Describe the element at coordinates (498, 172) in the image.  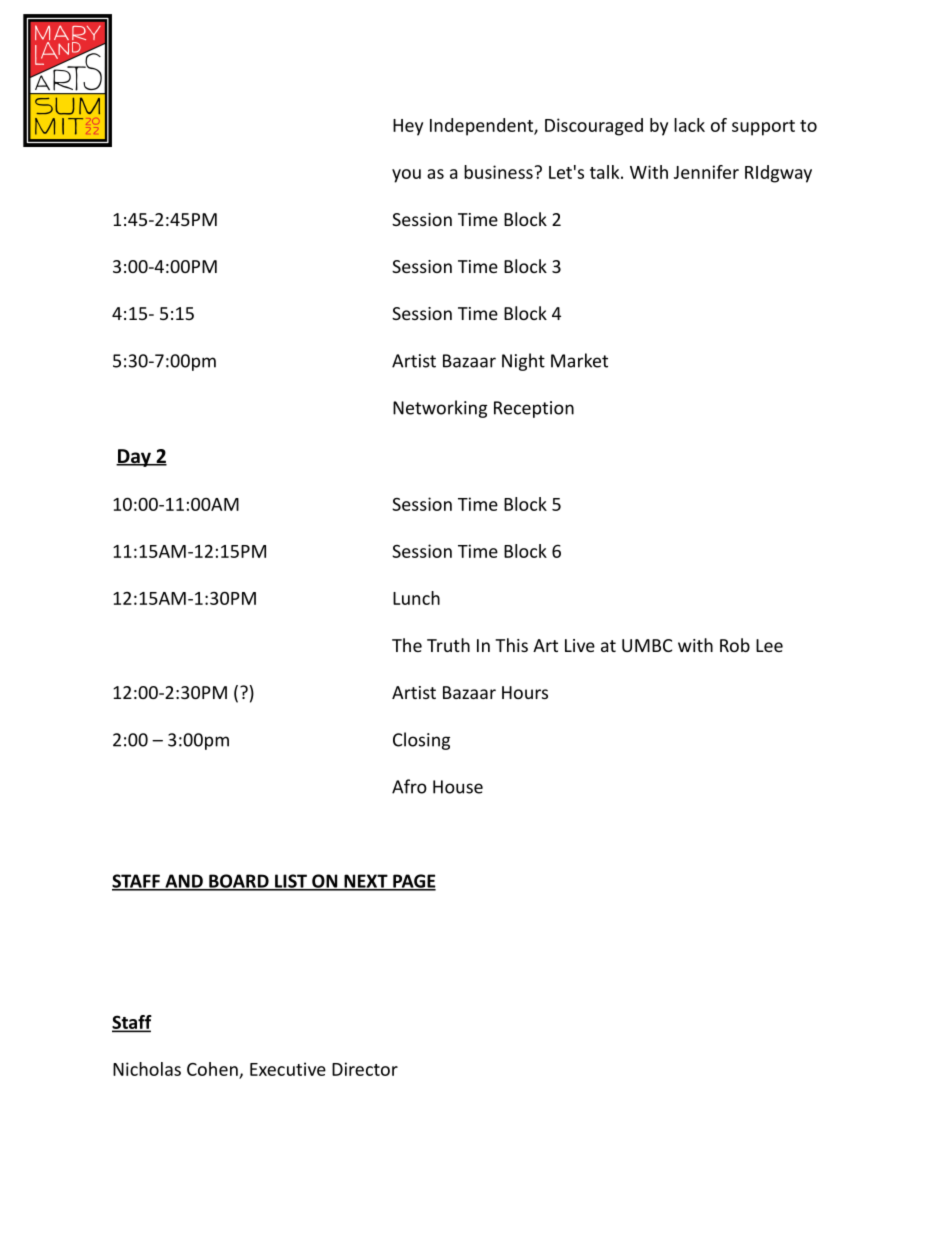
I see `business` at that location.
